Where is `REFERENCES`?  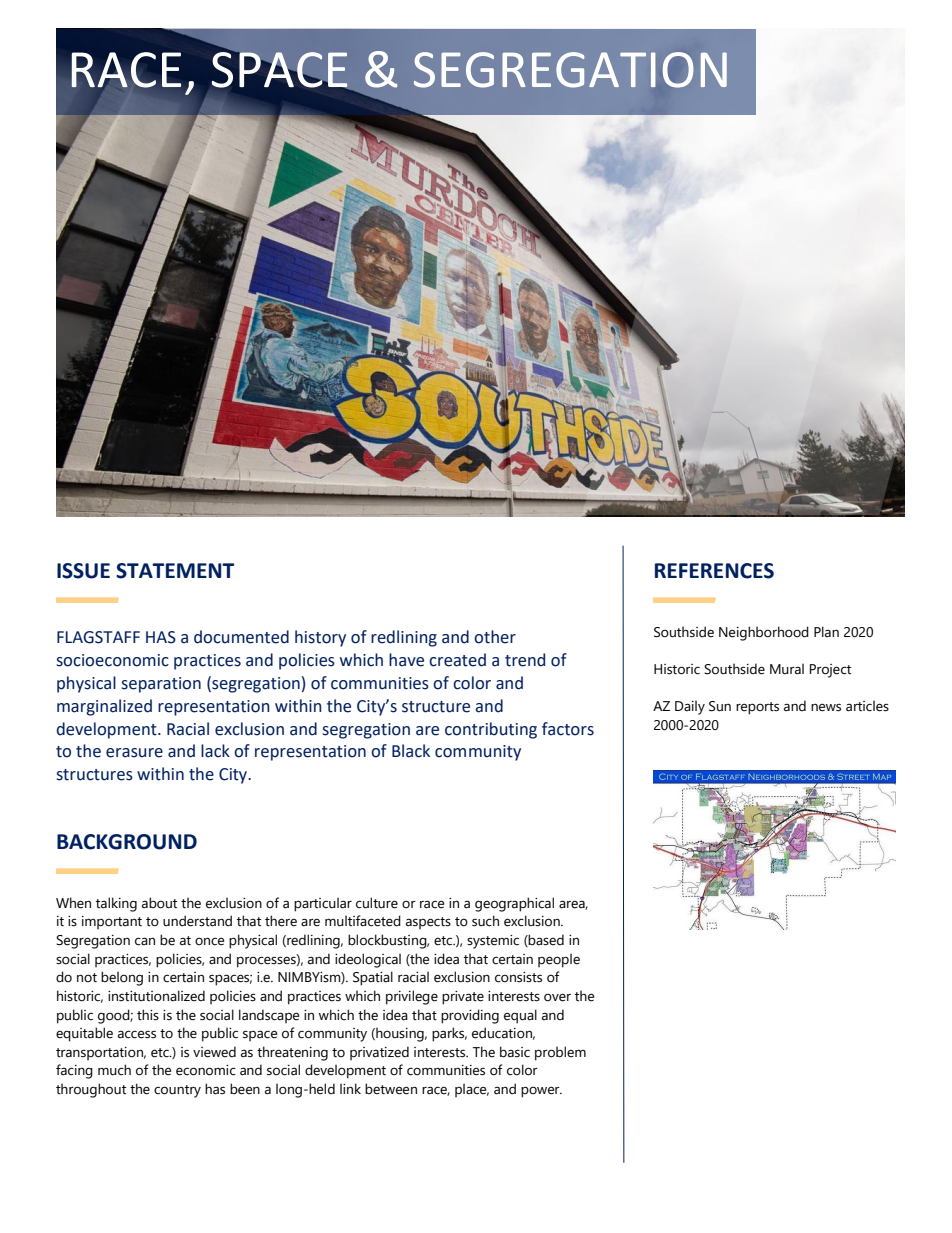
REFERENCES is located at coordinates (714, 571).
